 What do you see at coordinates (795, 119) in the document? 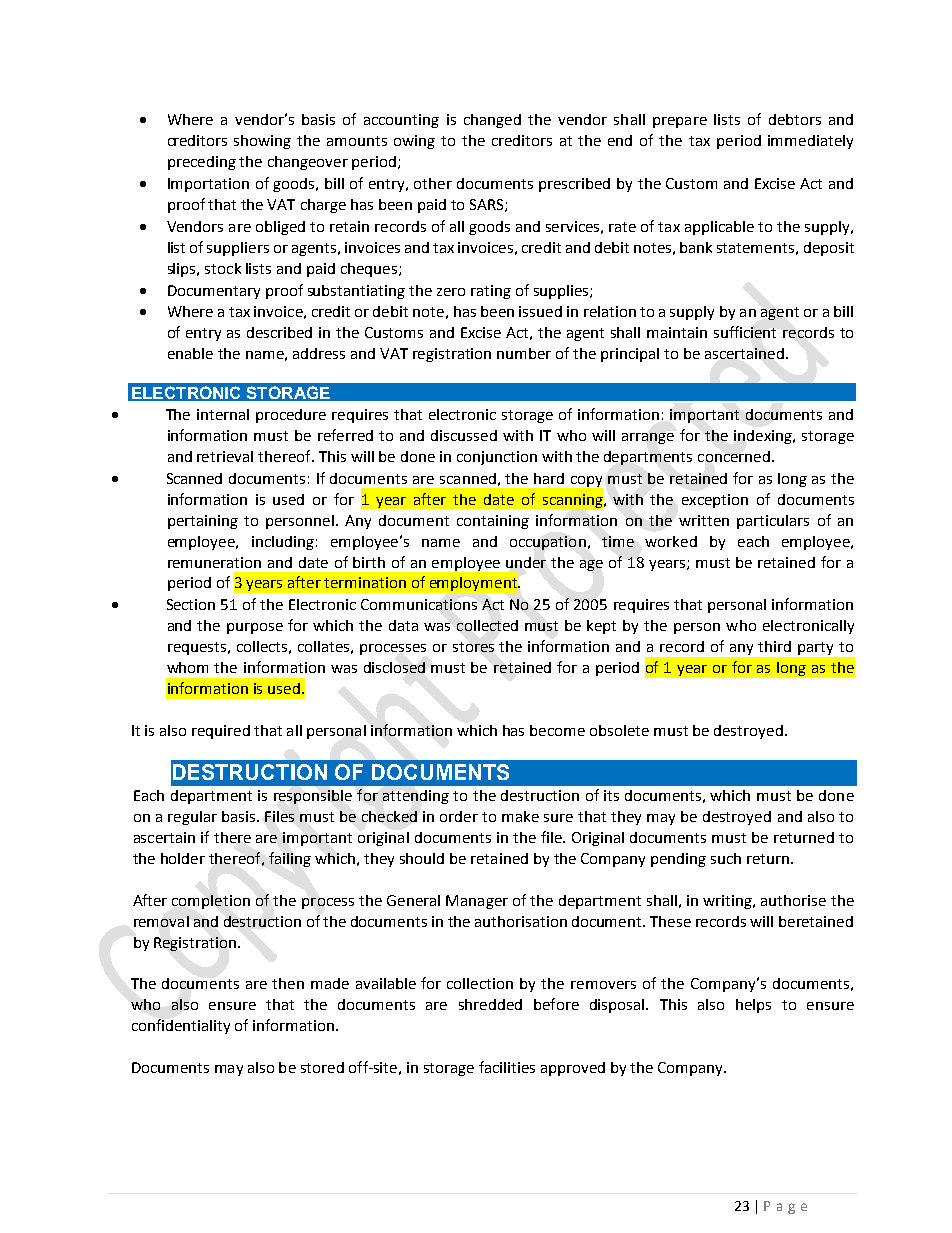
I see `debtors` at bounding box center [795, 119].
